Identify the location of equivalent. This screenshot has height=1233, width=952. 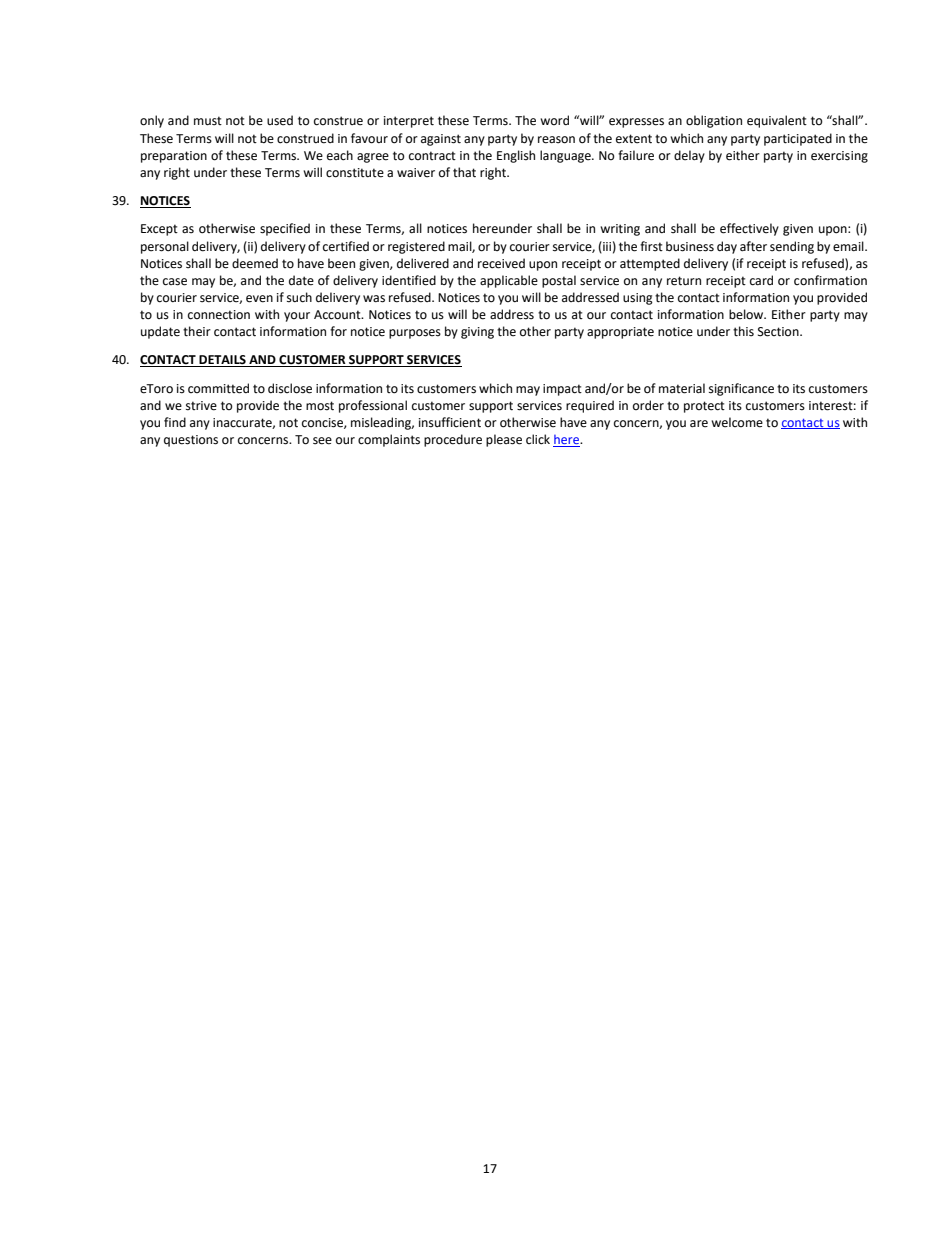
(777, 121).
